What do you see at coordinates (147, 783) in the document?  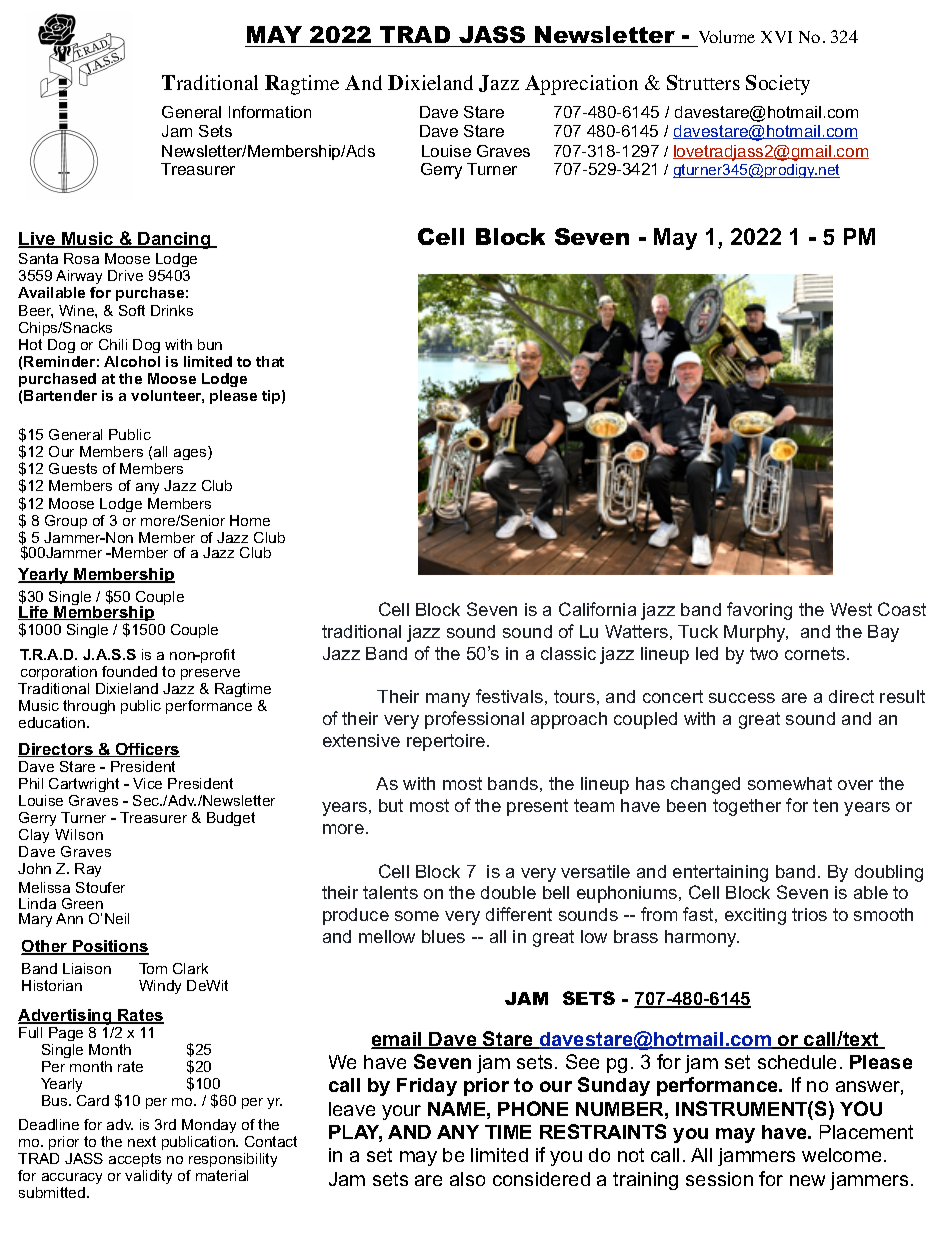 I see `Vice` at bounding box center [147, 783].
